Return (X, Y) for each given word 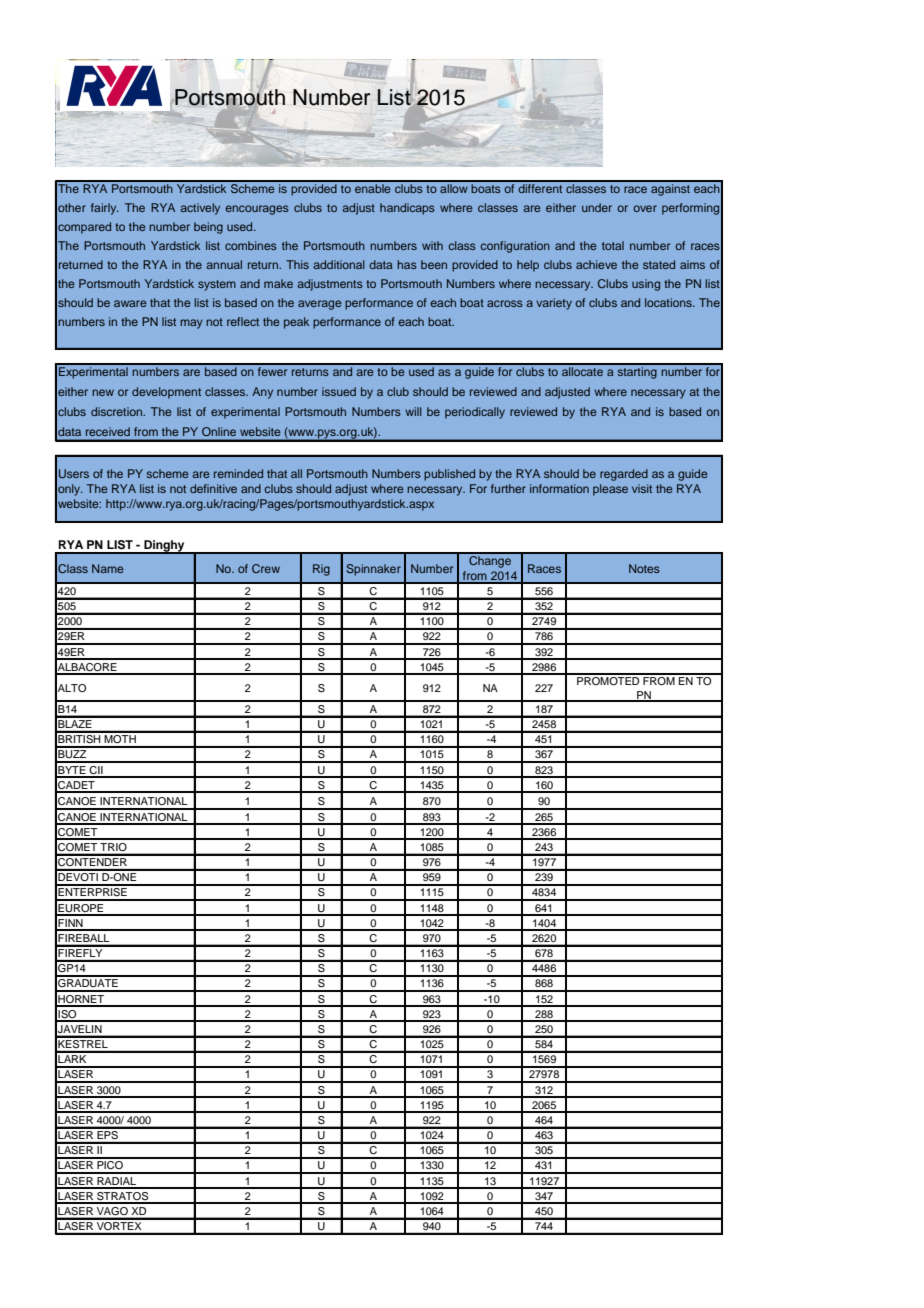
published (449, 475)
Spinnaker (373, 570)
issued (339, 391)
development (166, 393)
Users (74, 473)
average (320, 305)
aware (130, 303)
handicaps (407, 209)
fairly (105, 209)
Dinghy (164, 547)
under (597, 207)
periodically (475, 413)
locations (669, 302)
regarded (624, 475)
